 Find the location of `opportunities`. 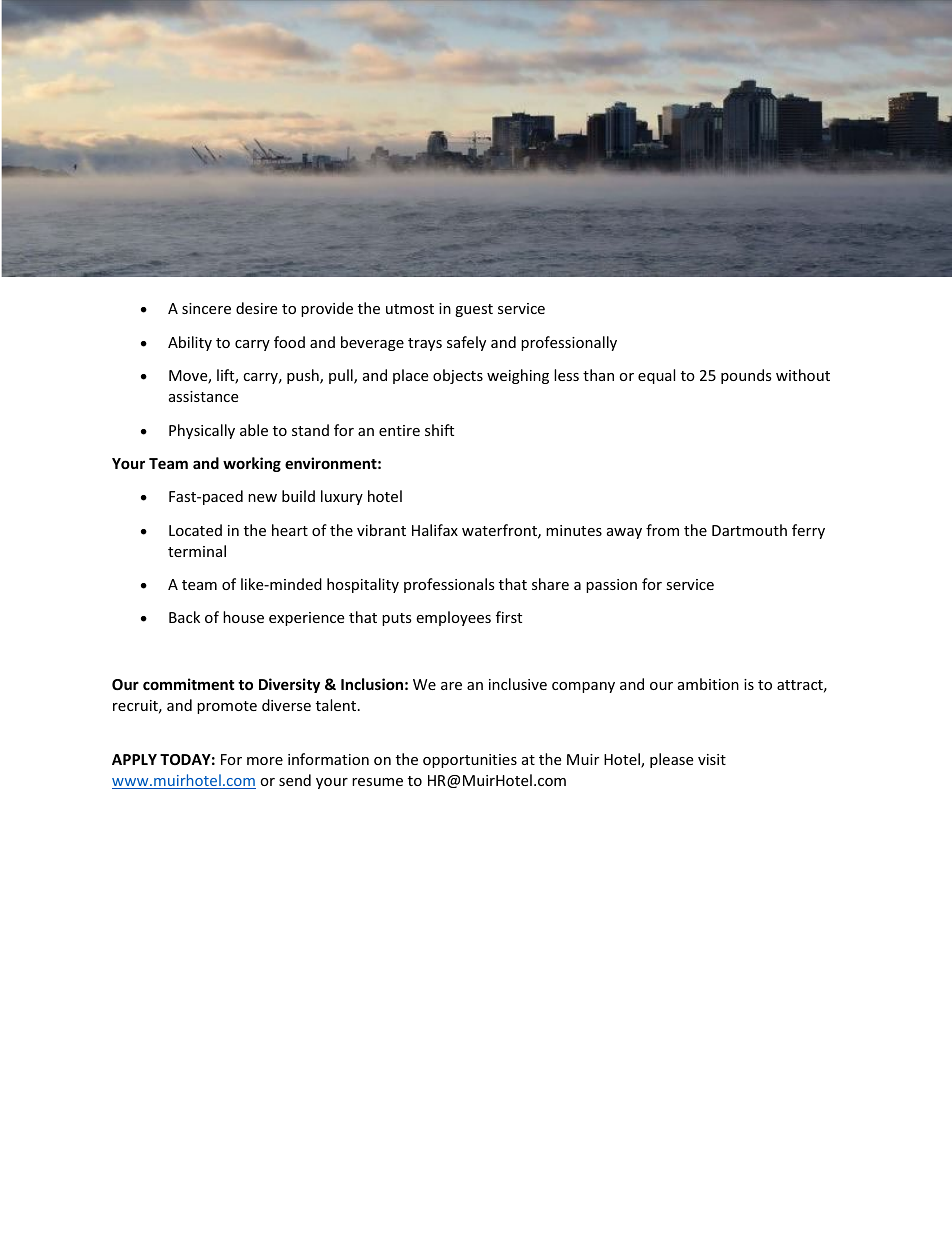

opportunities is located at coordinates (470, 761).
